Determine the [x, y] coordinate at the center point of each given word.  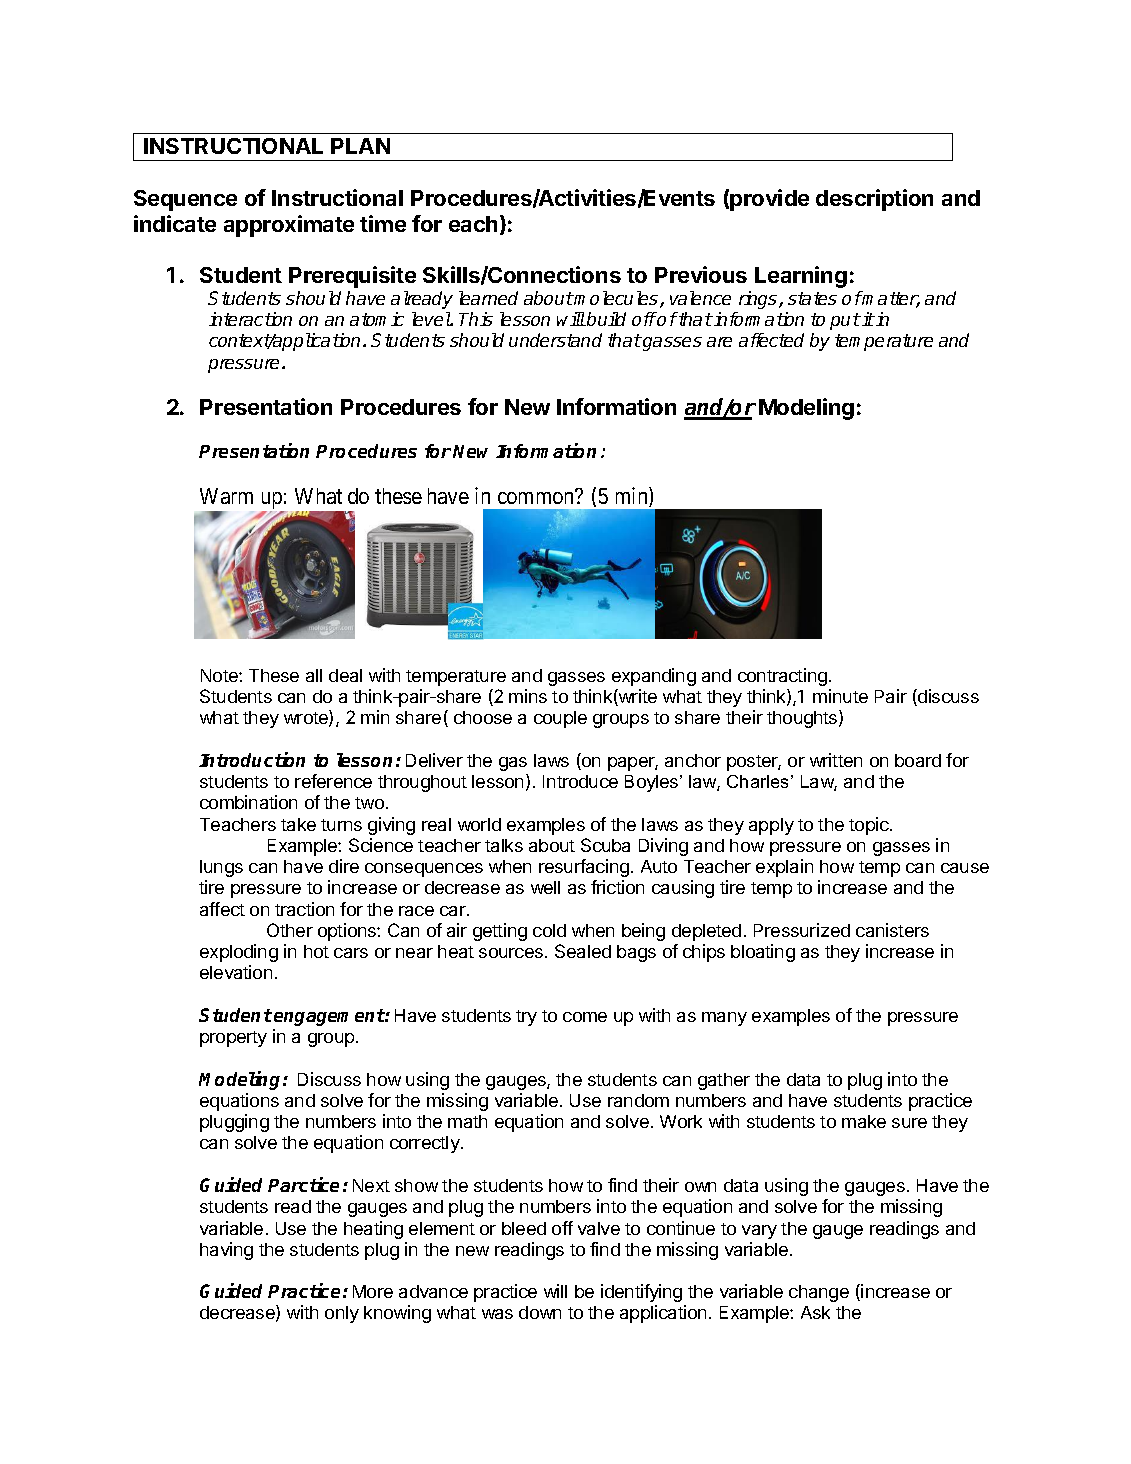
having [226, 1251]
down [540, 1312]
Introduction [252, 759]
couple [560, 719]
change [819, 1293]
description [874, 200]
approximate [289, 226]
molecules [617, 299]
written [836, 760]
